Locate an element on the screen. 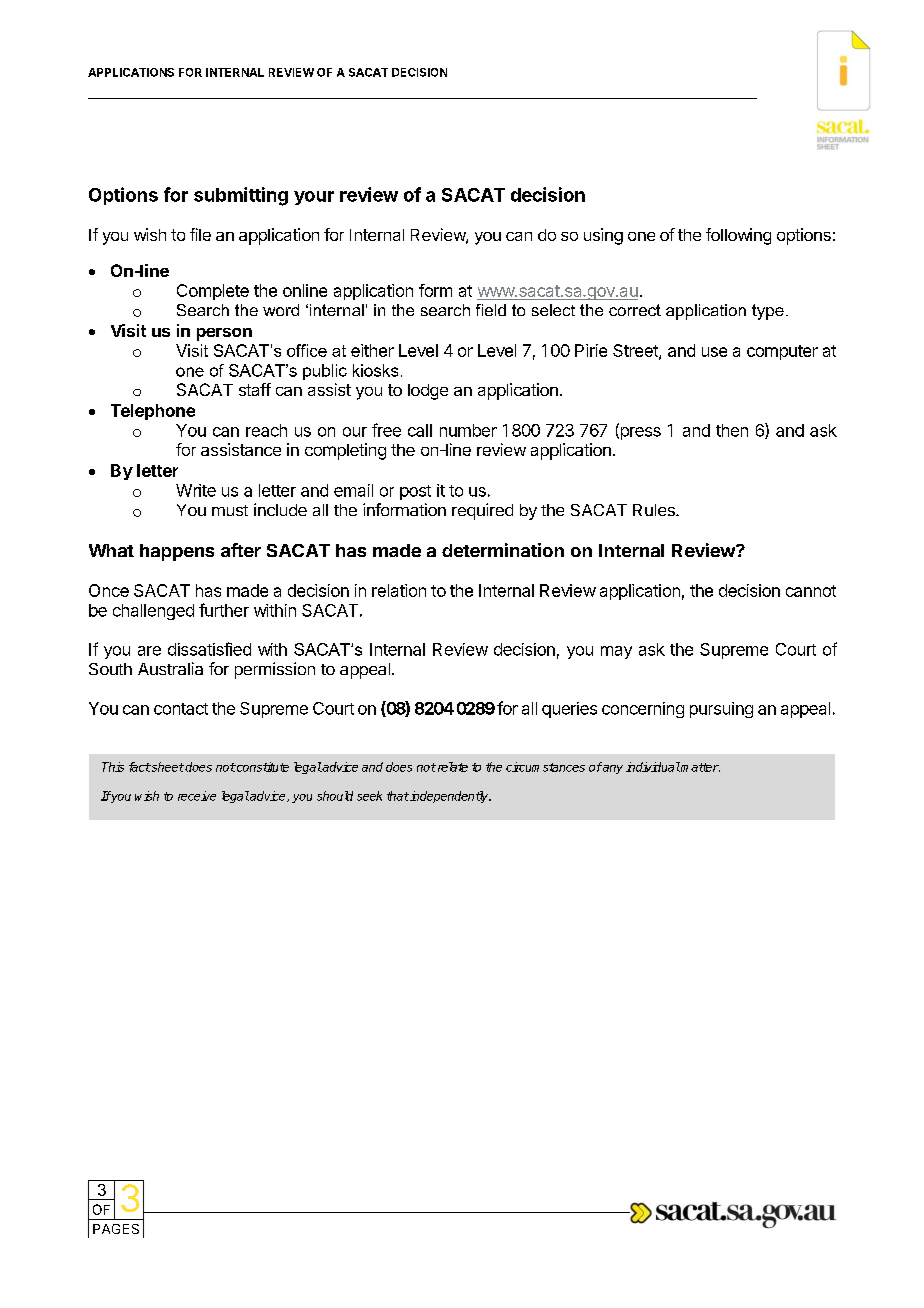  PAGES is located at coordinates (116, 1229).
